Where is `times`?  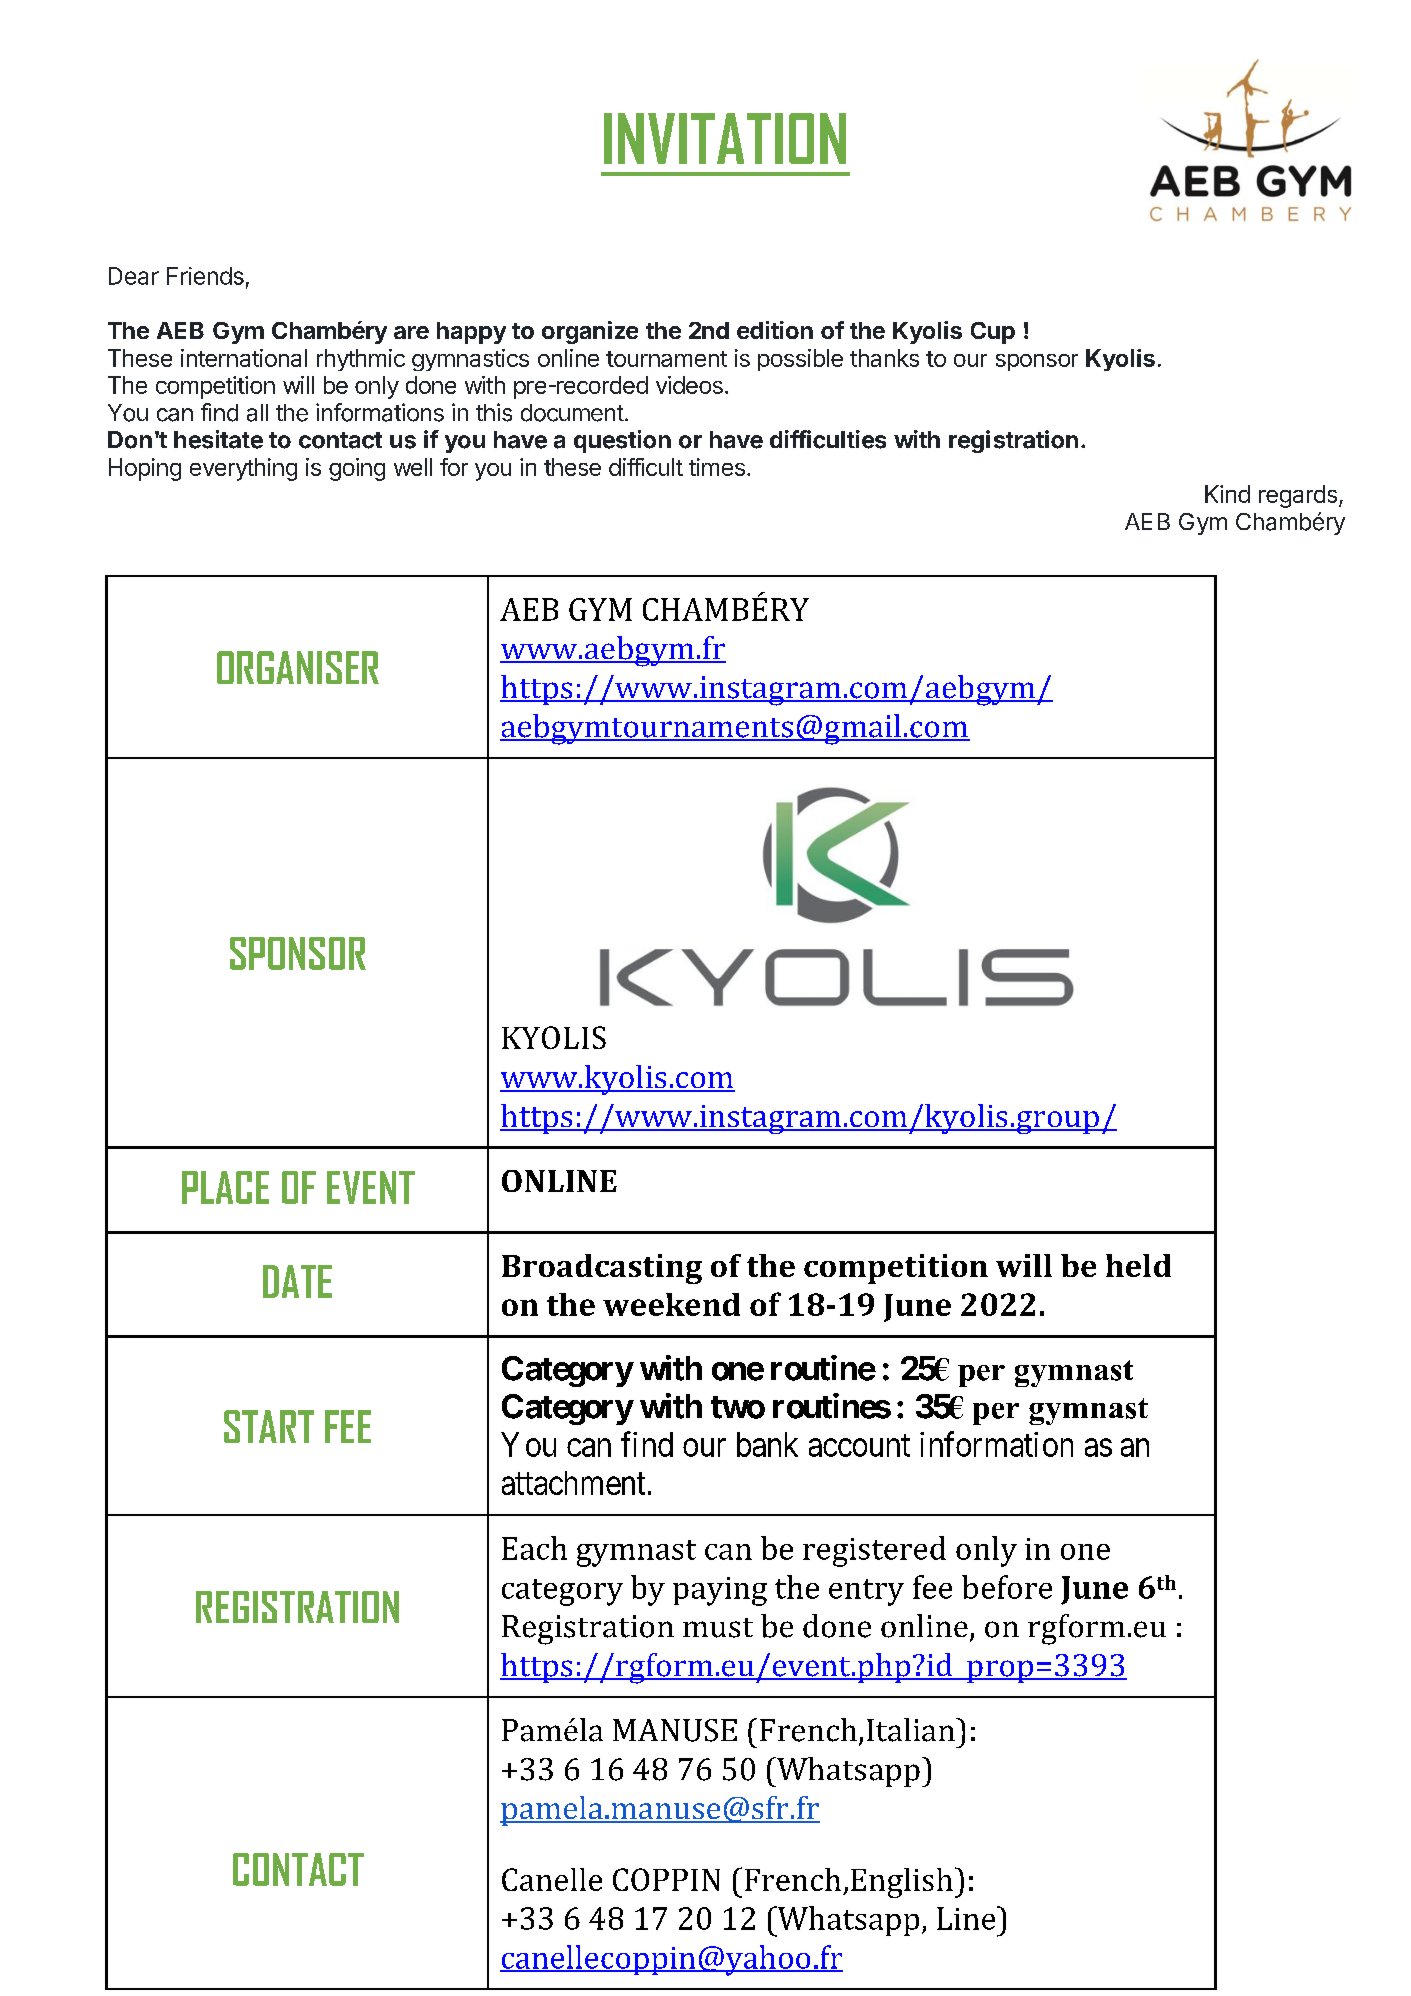 times is located at coordinates (717, 467).
